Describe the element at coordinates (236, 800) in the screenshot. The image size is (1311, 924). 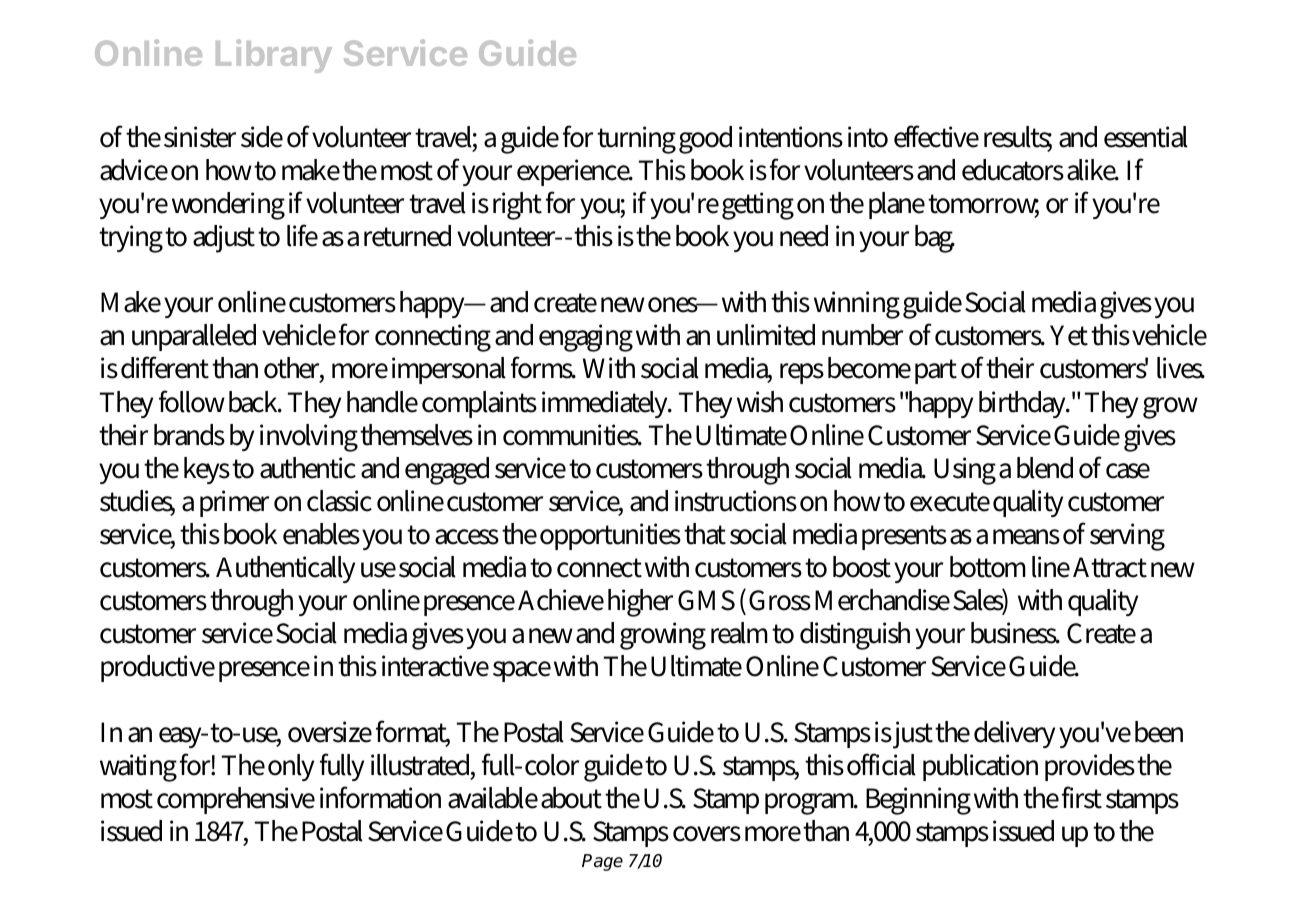
I see `comprehensive` at that location.
